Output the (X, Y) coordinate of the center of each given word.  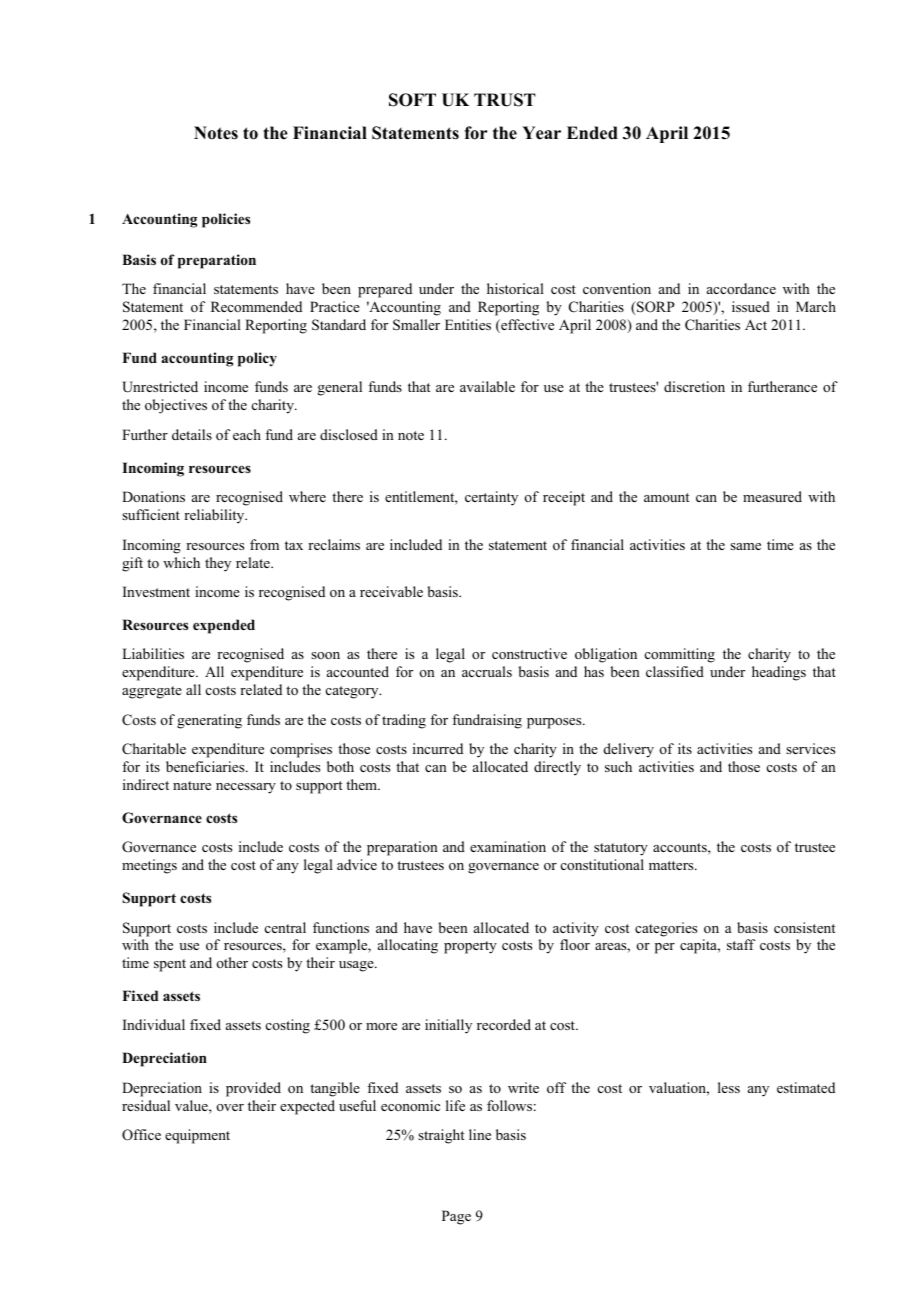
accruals (487, 671)
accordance (741, 288)
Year (541, 133)
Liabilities (153, 653)
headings (779, 673)
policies (226, 220)
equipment (197, 1136)
